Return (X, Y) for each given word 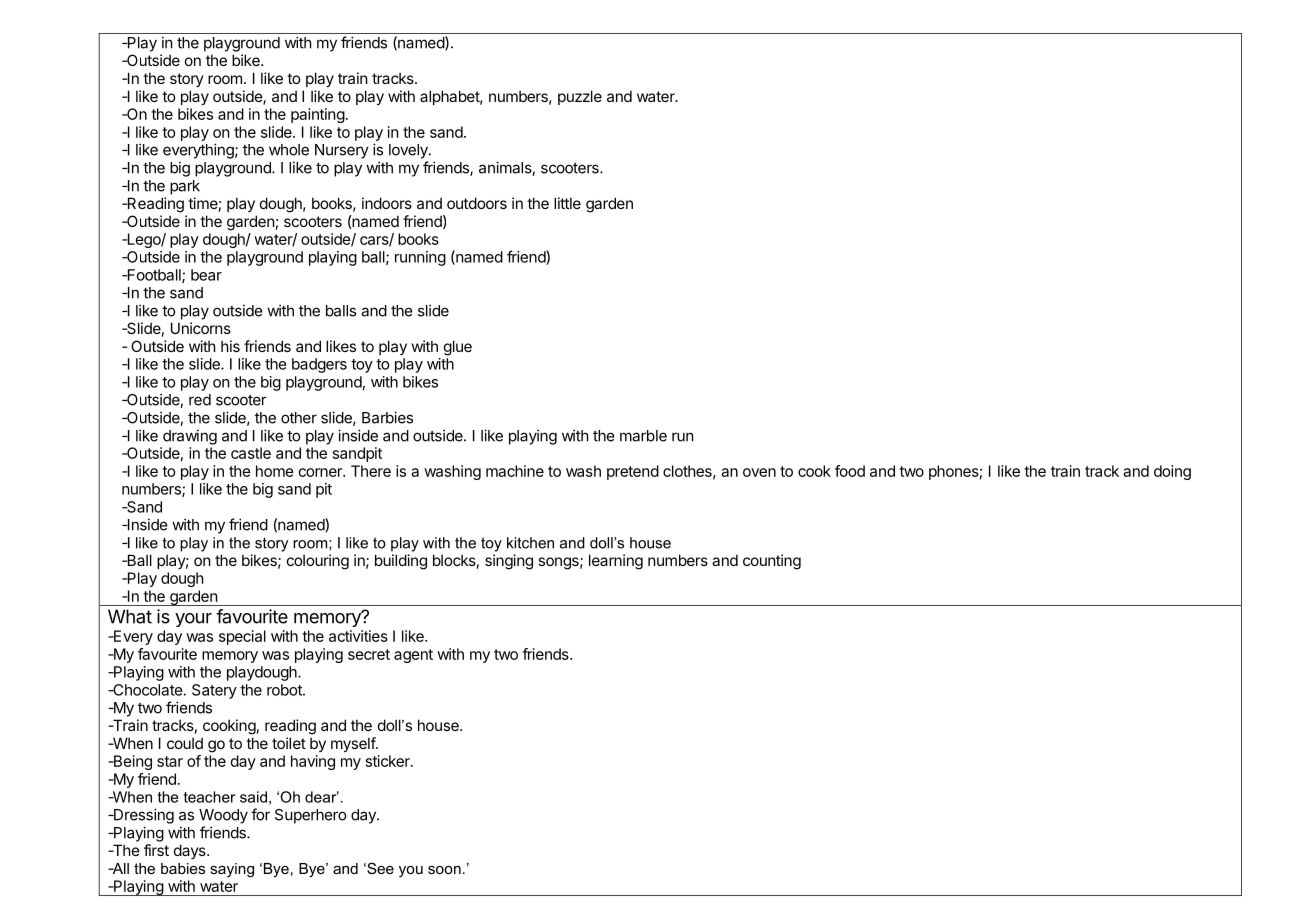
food (850, 471)
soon (444, 870)
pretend (633, 472)
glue (458, 348)
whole (289, 150)
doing (1172, 472)
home (275, 471)
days (191, 851)
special (242, 637)
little (567, 203)
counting (772, 562)
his (230, 346)
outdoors (477, 203)
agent (413, 656)
